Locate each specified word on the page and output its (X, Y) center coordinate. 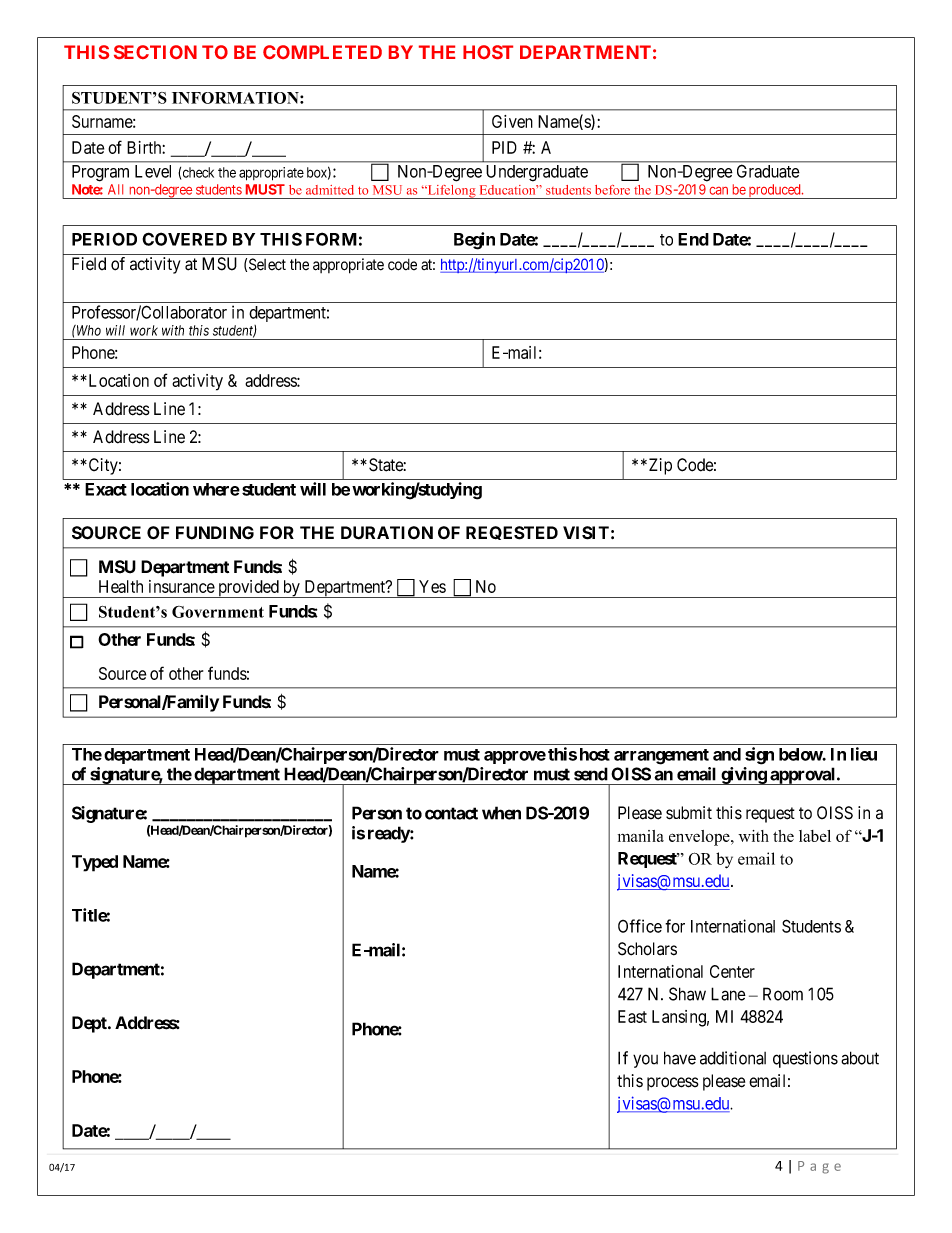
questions (805, 1059)
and (727, 754)
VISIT (586, 533)
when (501, 813)
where (216, 489)
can (719, 191)
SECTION (155, 52)
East (632, 1016)
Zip (659, 466)
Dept (90, 1024)
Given (512, 121)
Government (218, 612)
